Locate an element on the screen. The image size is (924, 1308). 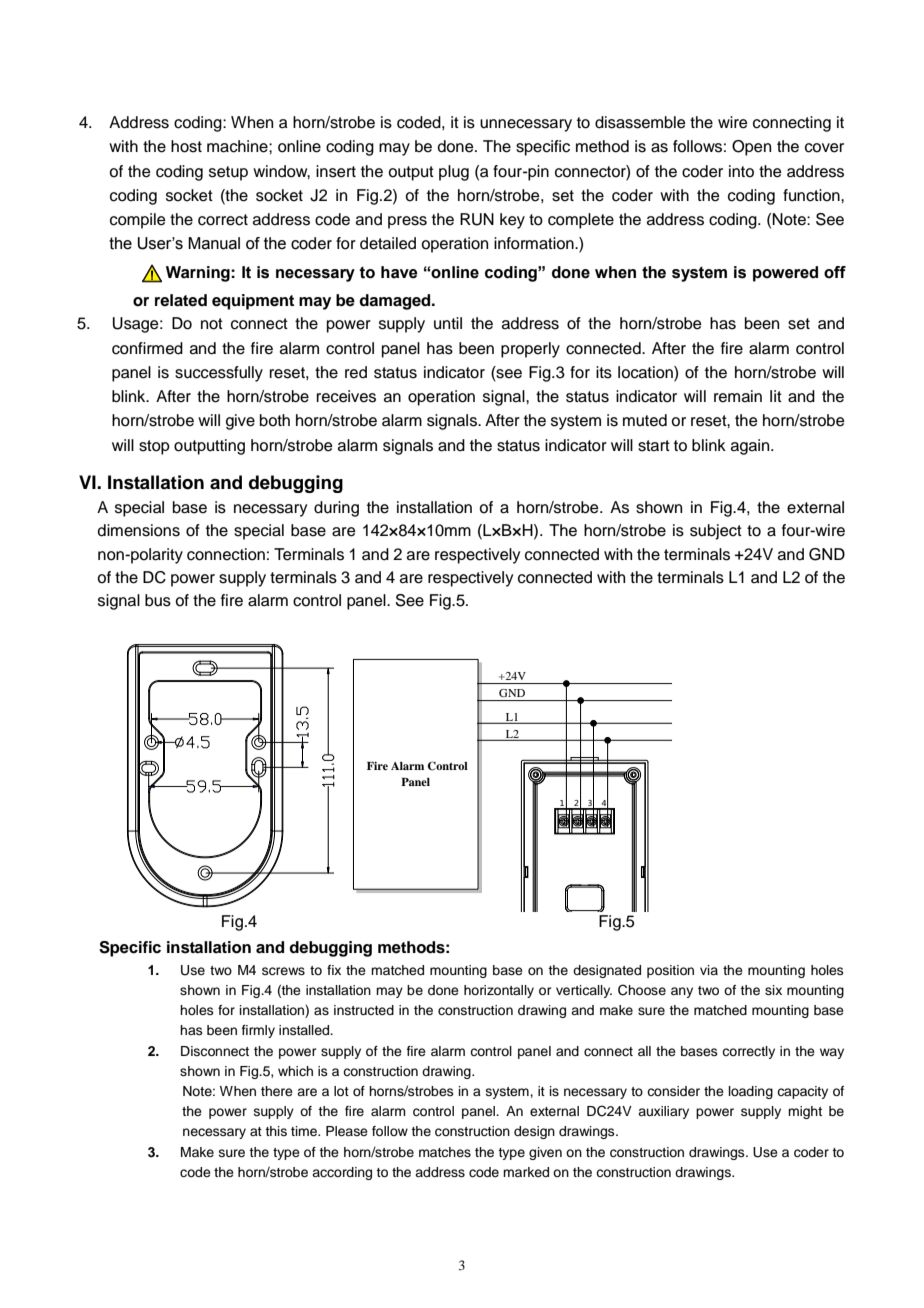
machine is located at coordinates (238, 146).
